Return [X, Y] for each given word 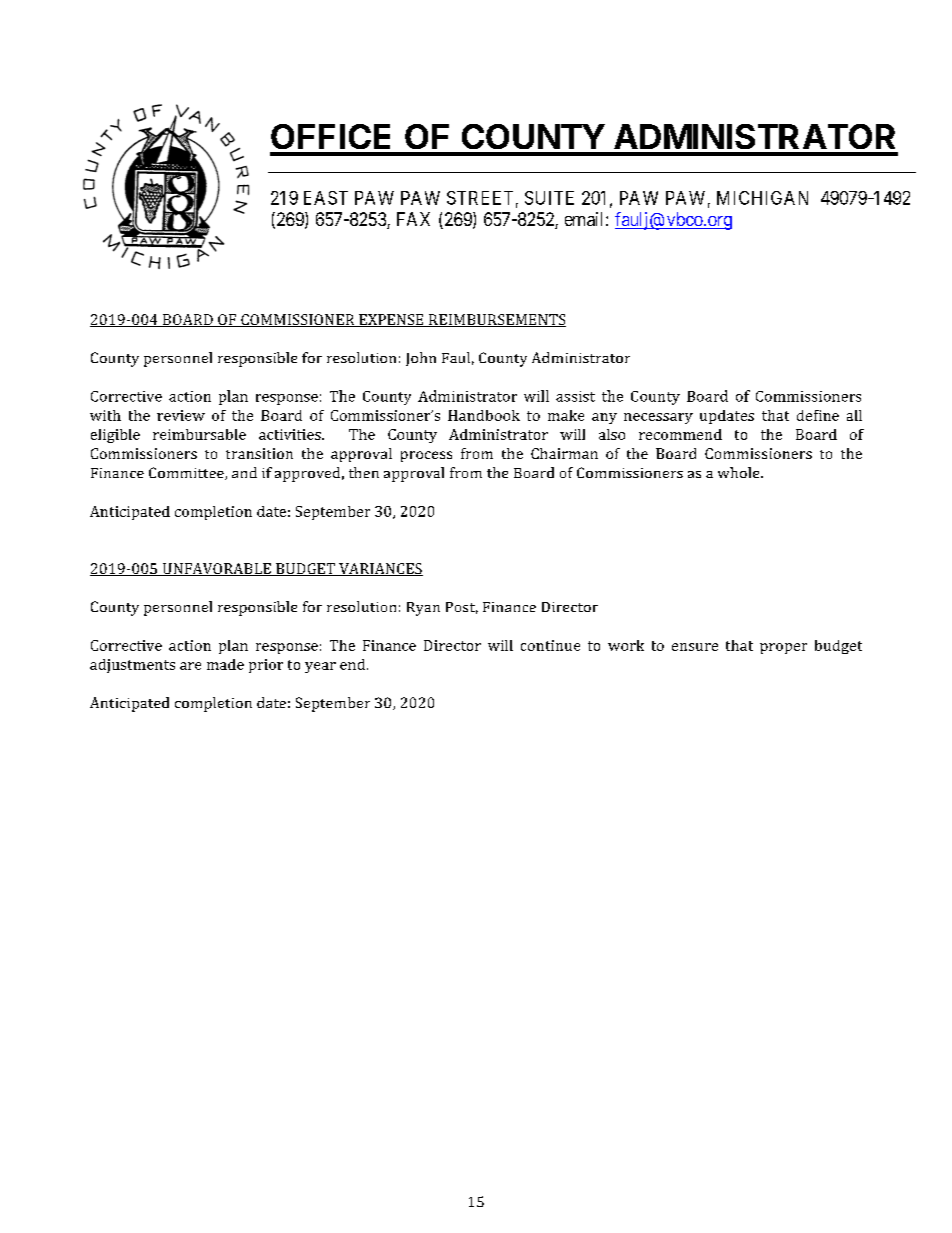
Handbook [484, 415]
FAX [413, 219]
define [818, 415]
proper [783, 648]
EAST [326, 198]
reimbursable [199, 434]
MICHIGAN [762, 198]
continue [550, 645]
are [190, 666]
